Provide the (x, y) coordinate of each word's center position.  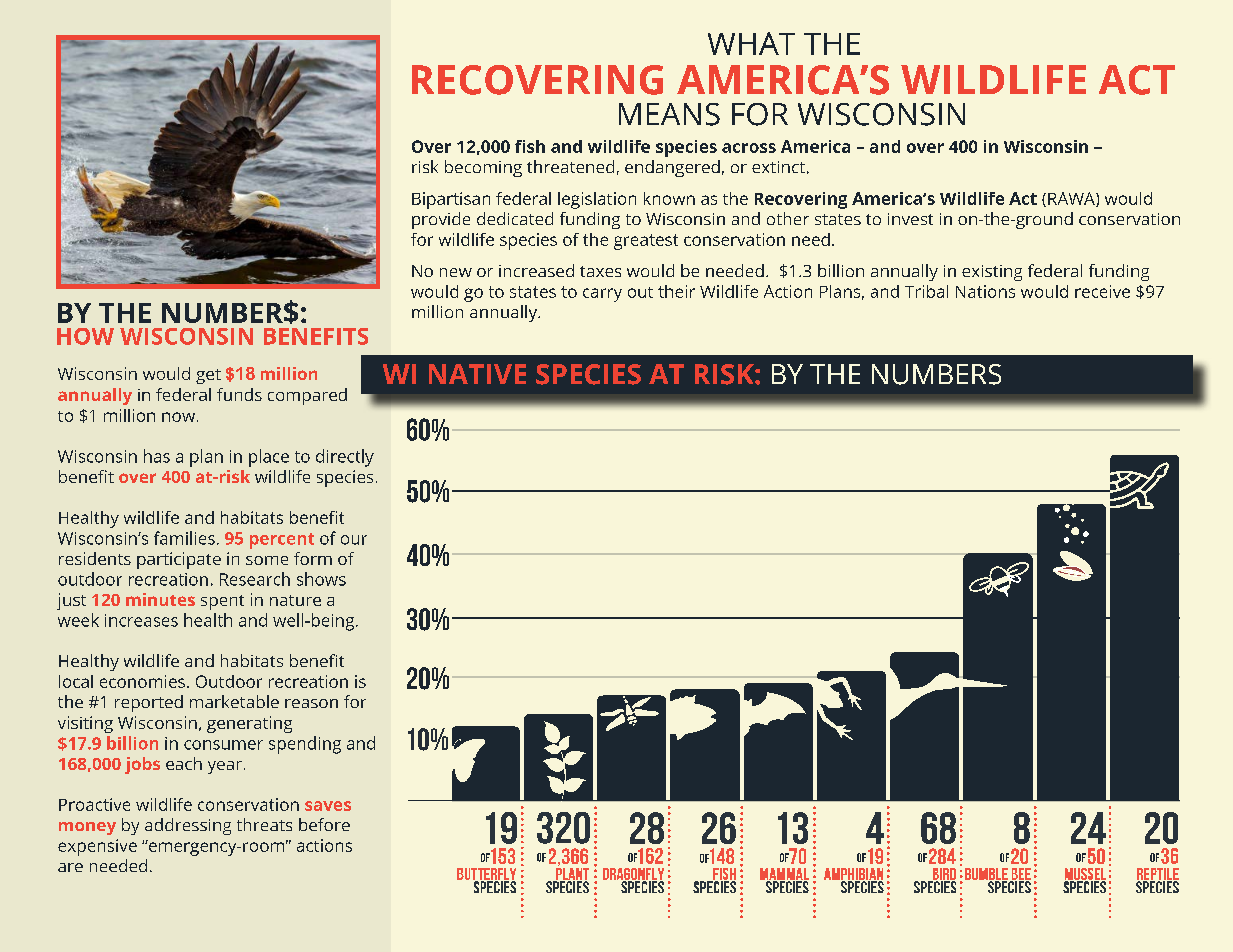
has (157, 456)
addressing (188, 826)
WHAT (751, 43)
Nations (985, 291)
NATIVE (477, 374)
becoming (483, 168)
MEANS (669, 114)
